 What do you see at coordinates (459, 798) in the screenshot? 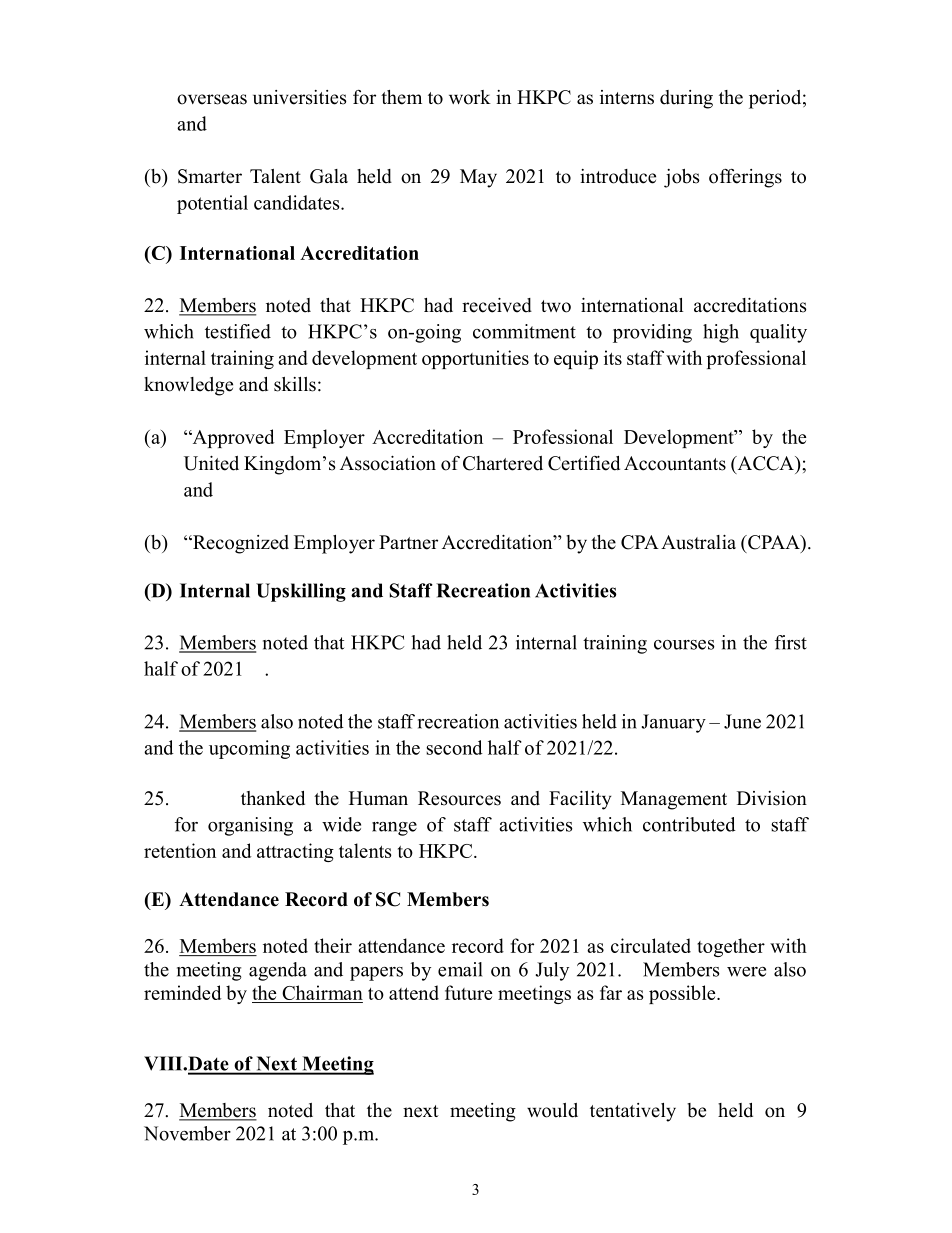
I see `Resources` at bounding box center [459, 798].
